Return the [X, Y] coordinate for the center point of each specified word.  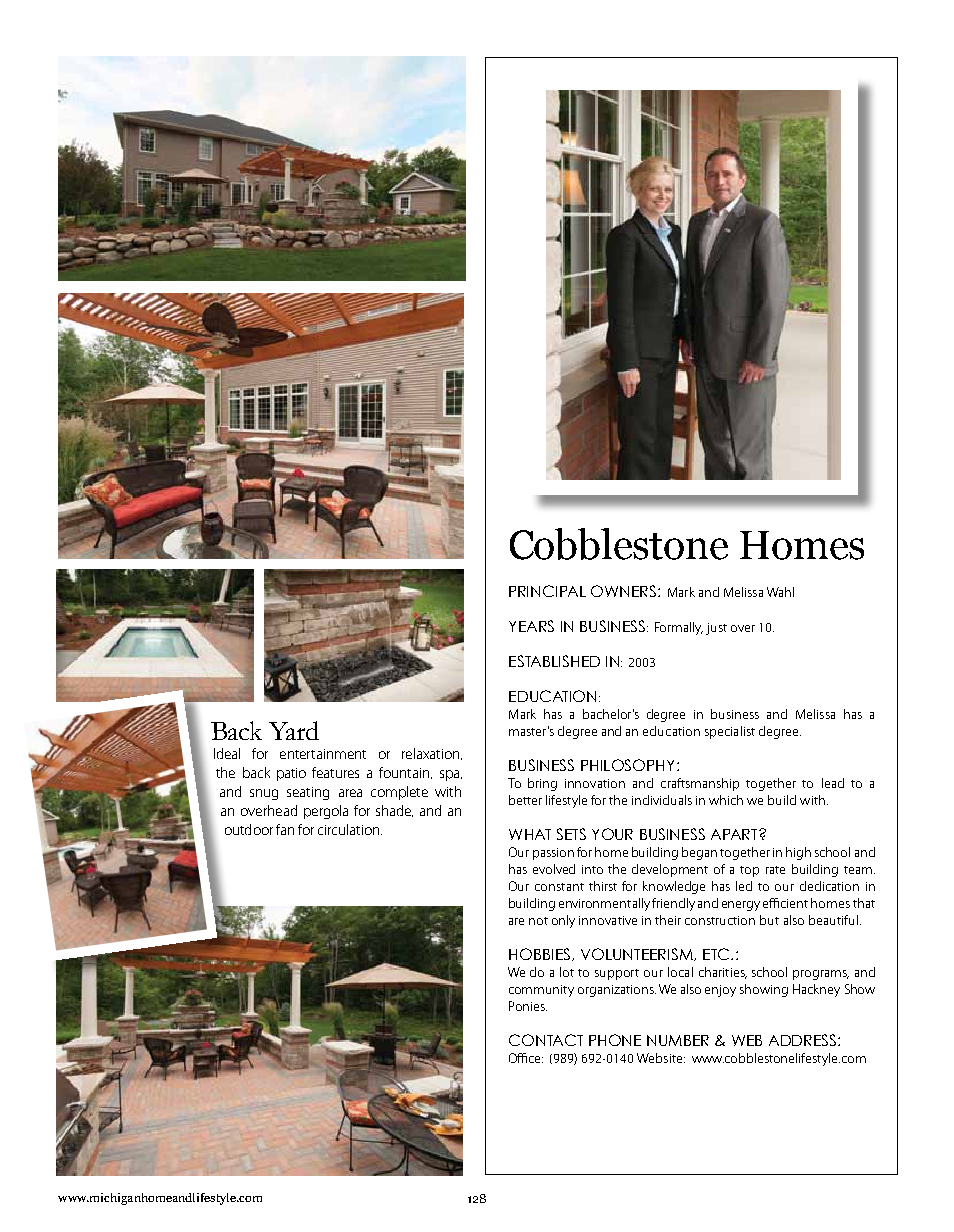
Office [526, 1058]
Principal [547, 591]
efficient [785, 903]
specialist [730, 732]
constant [559, 887]
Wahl [780, 592]
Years [531, 626]
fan [285, 829]
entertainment [323, 754]
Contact [546, 1040]
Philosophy [627, 765]
